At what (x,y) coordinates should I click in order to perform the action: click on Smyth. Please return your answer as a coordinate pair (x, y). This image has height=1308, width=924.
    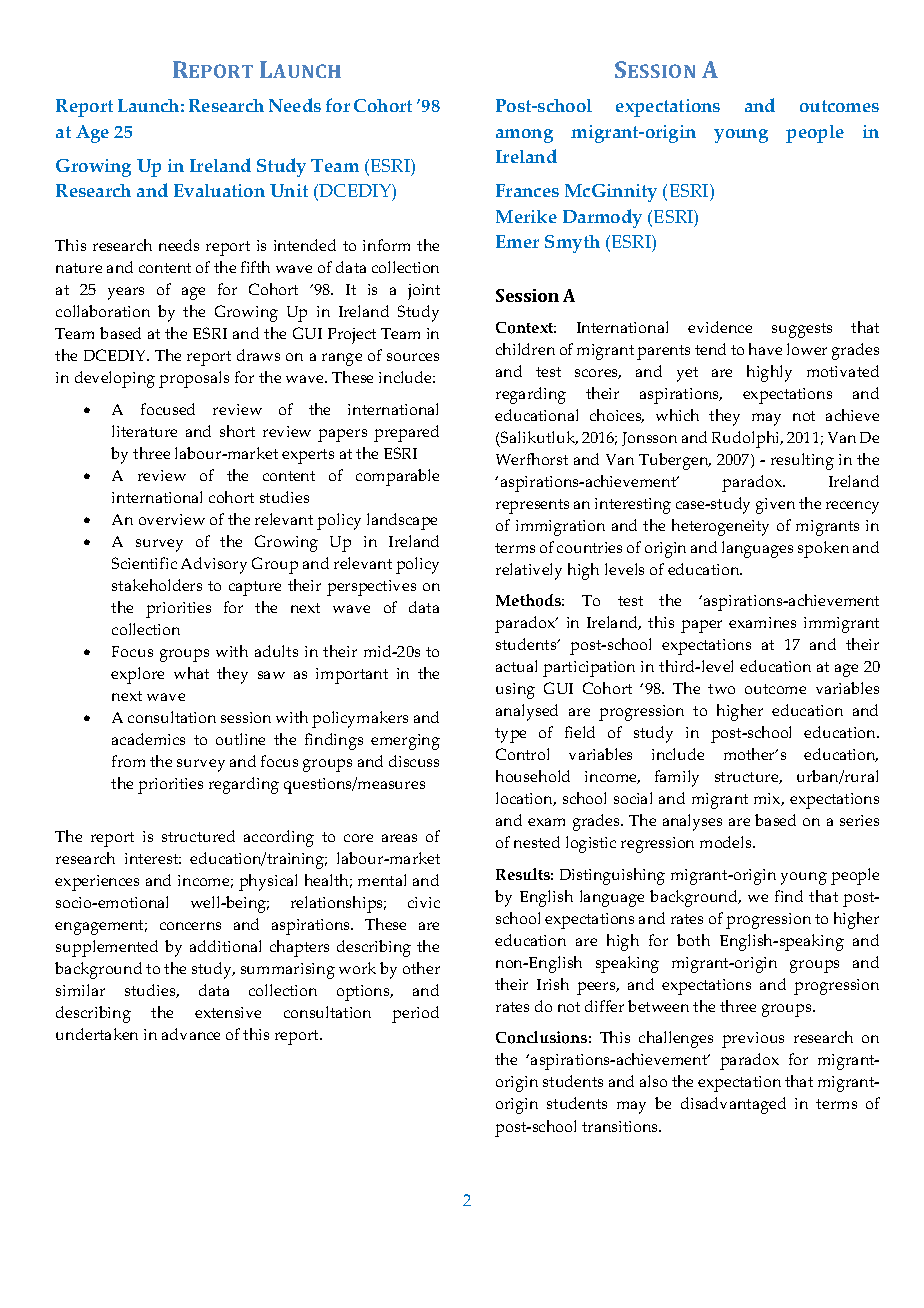
    Looking at the image, I should click on (572, 244).
